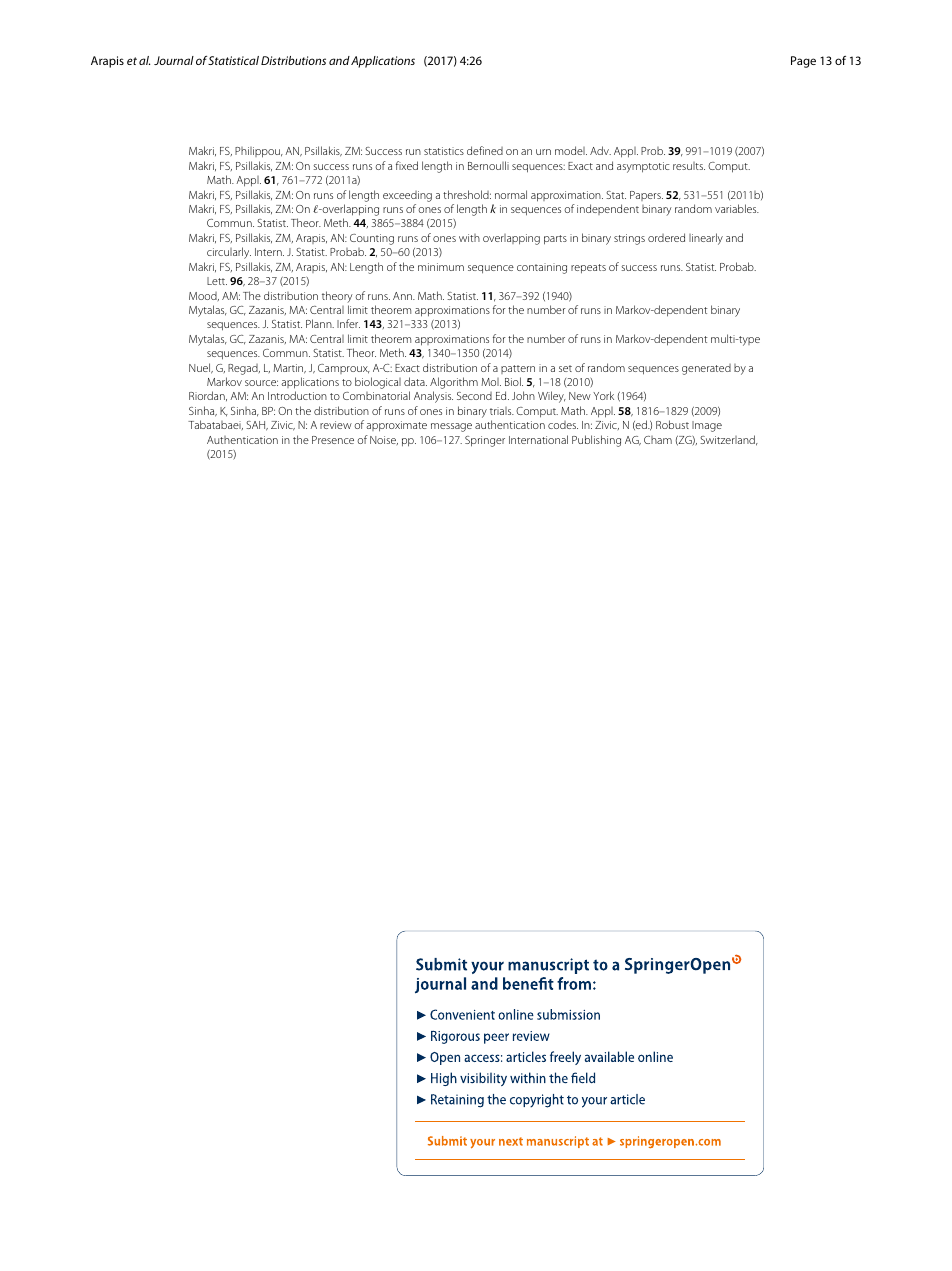  What do you see at coordinates (737, 208) in the screenshot?
I see `variables` at bounding box center [737, 208].
